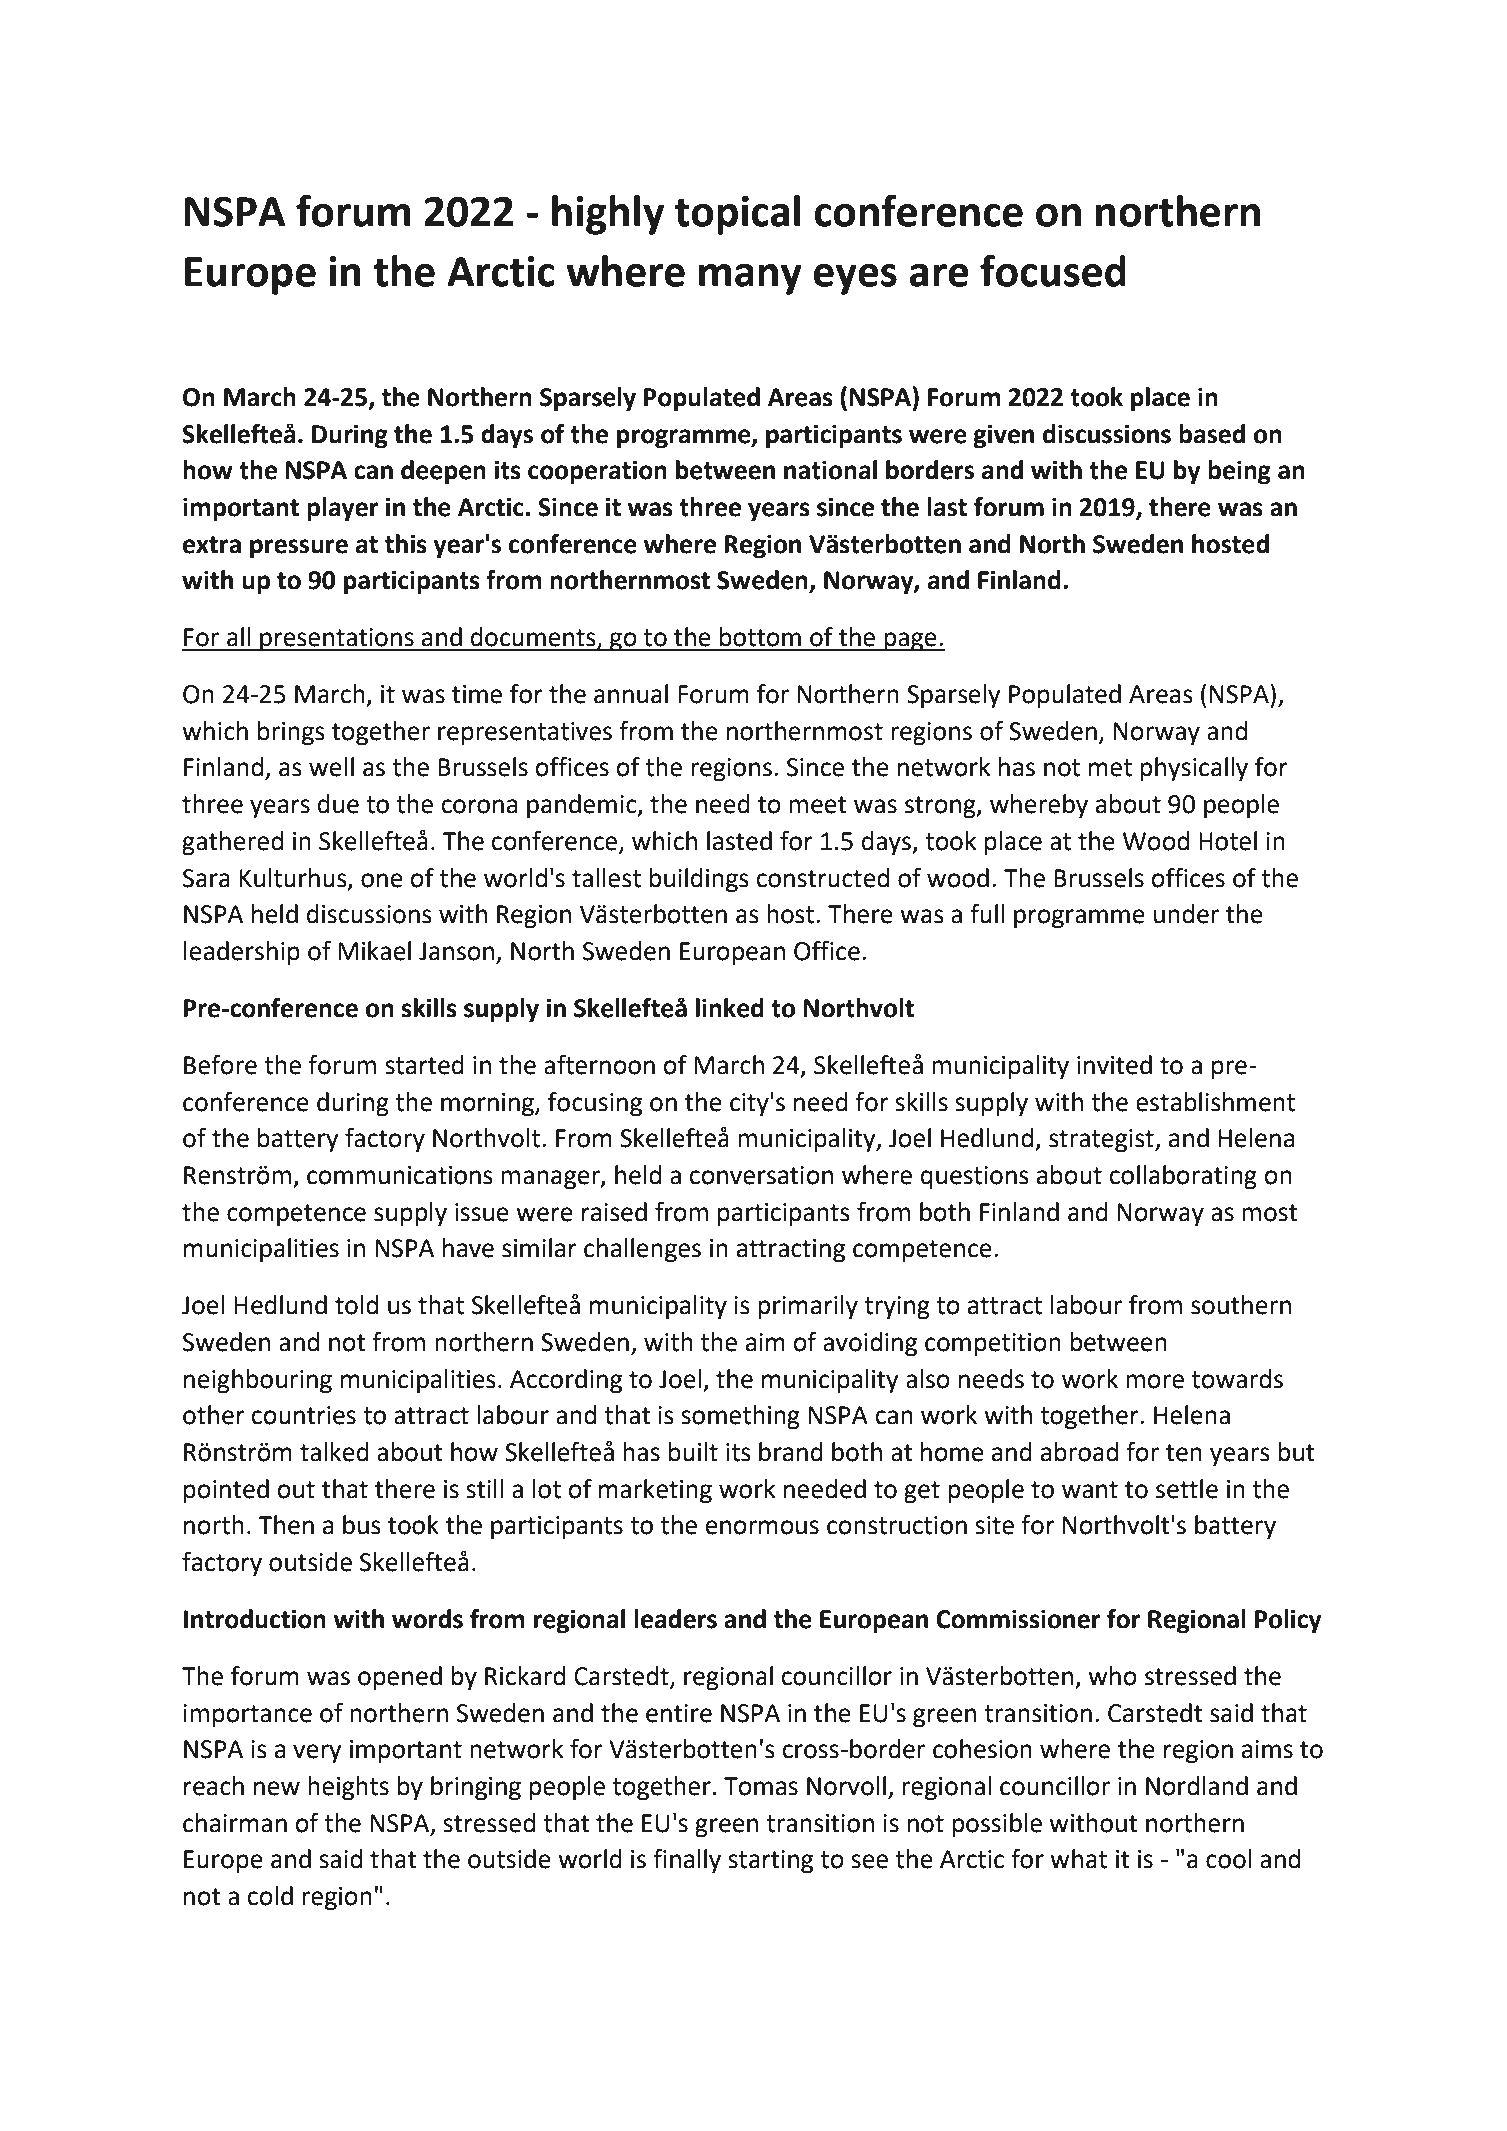 This screenshot has height=2131, width=1507. I want to click on presentations, so click(337, 640).
